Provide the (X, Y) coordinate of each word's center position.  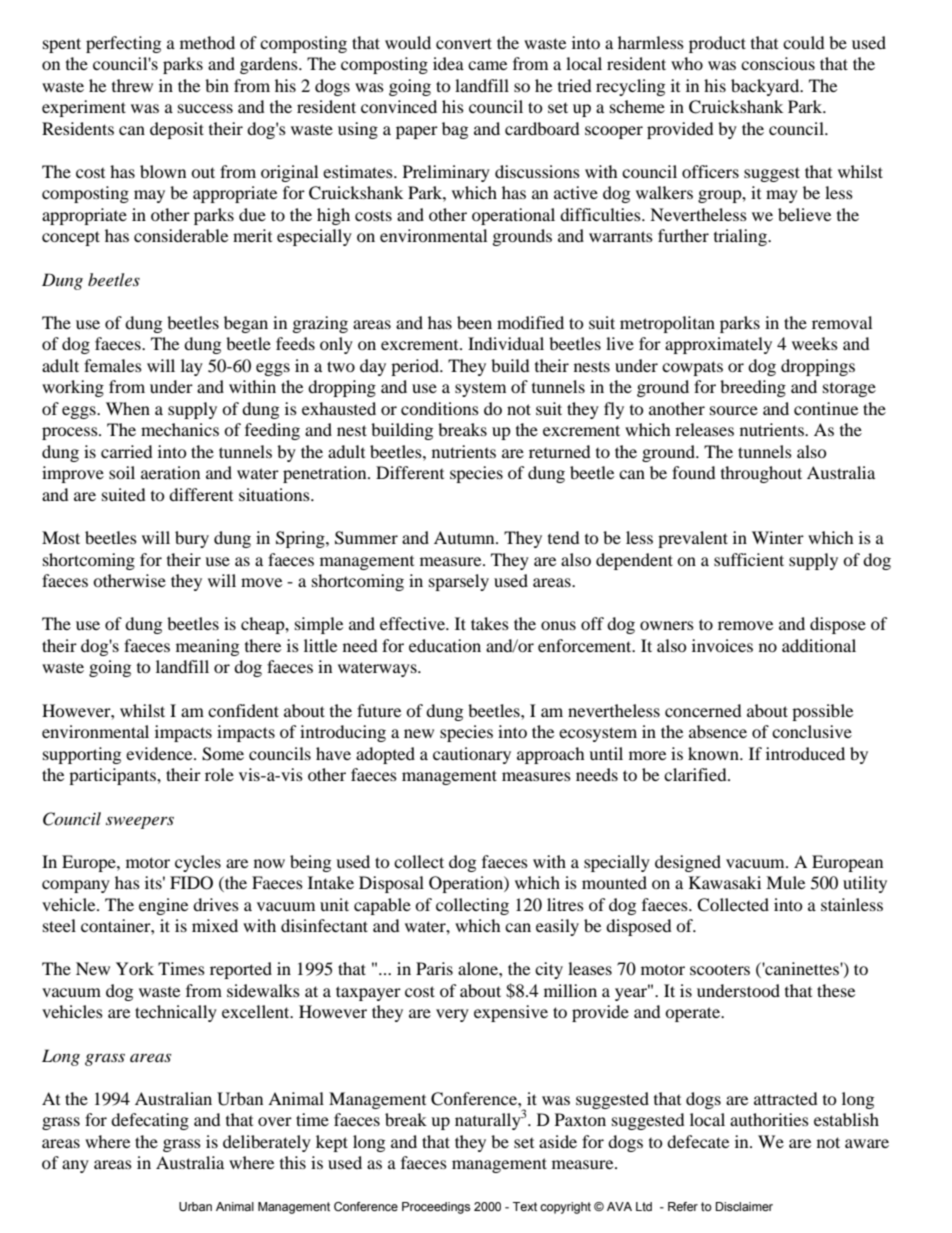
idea (448, 63)
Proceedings (436, 1208)
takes (490, 623)
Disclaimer (744, 1206)
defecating (150, 1121)
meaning (207, 647)
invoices (722, 645)
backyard (766, 87)
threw (132, 85)
